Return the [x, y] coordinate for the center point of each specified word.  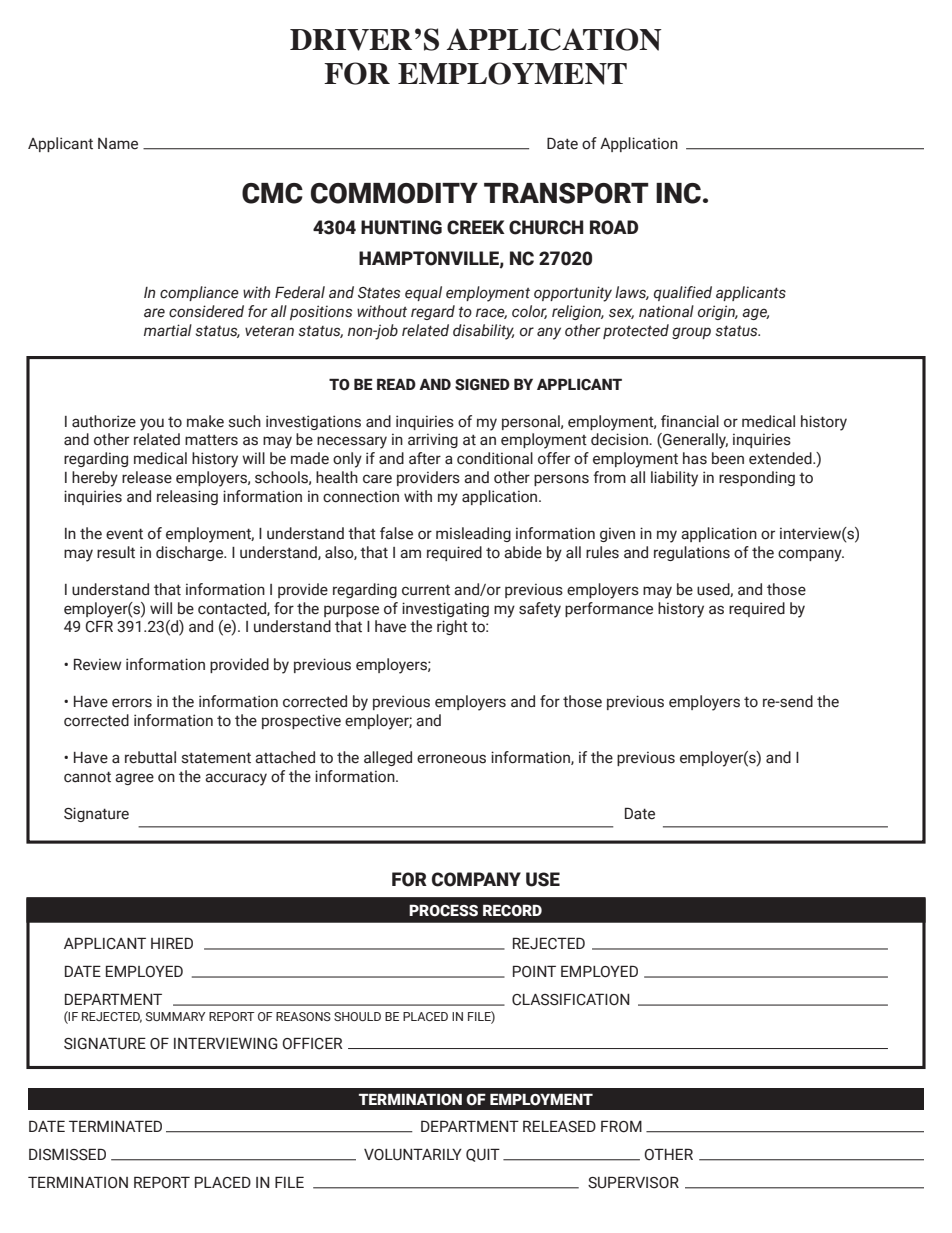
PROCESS [443, 910]
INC [678, 193]
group [691, 333]
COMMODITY [394, 193]
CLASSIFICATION [571, 999]
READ [396, 384]
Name [118, 144]
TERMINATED [115, 1126]
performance [609, 609]
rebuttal [150, 757]
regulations [692, 553]
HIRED [172, 943]
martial [168, 330]
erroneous [451, 759]
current [426, 590]
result [116, 552]
